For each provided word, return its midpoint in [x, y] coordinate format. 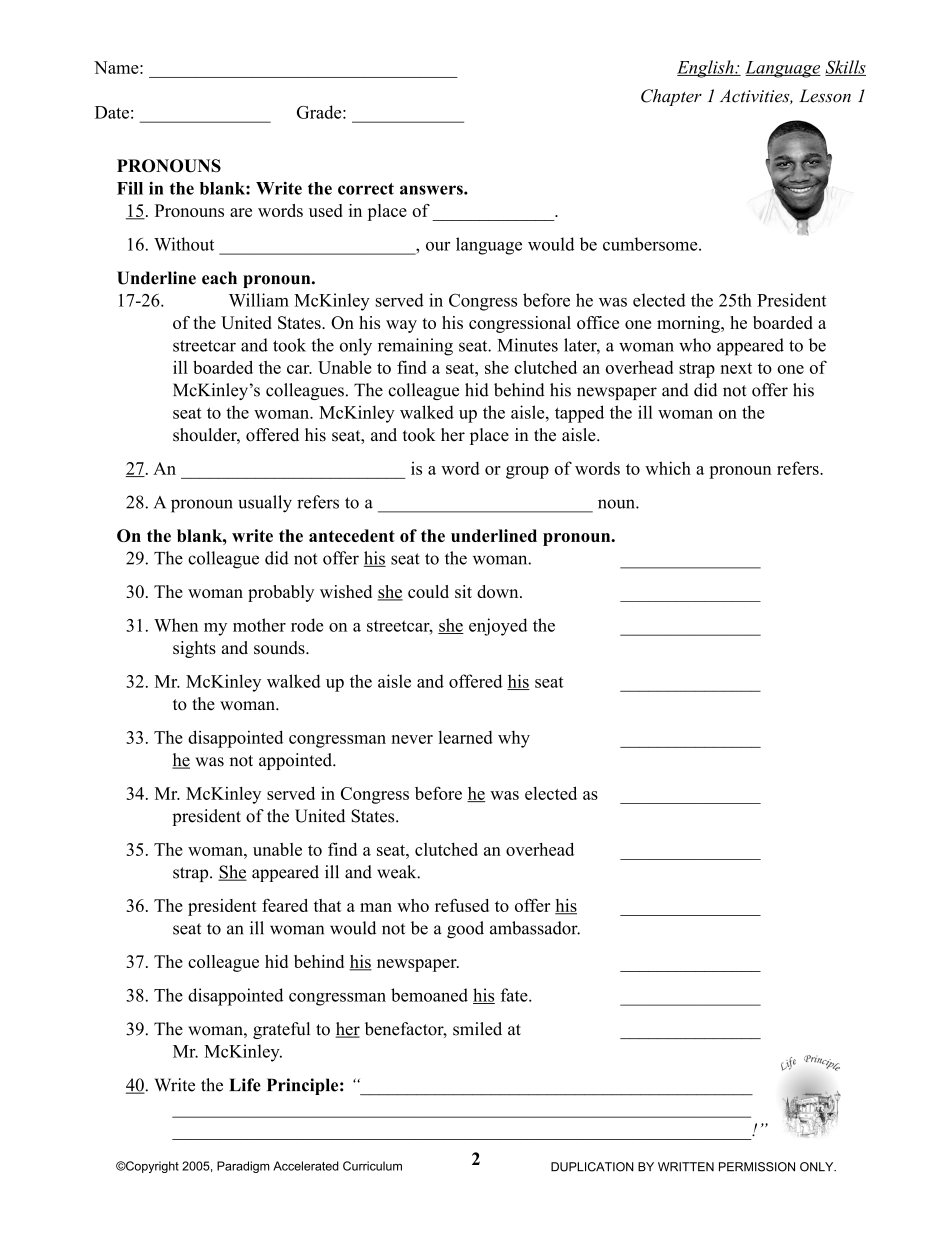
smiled [477, 1029]
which [668, 468]
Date [112, 112]
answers [432, 190]
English [706, 69]
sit [463, 591]
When [176, 625]
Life [245, 1085]
